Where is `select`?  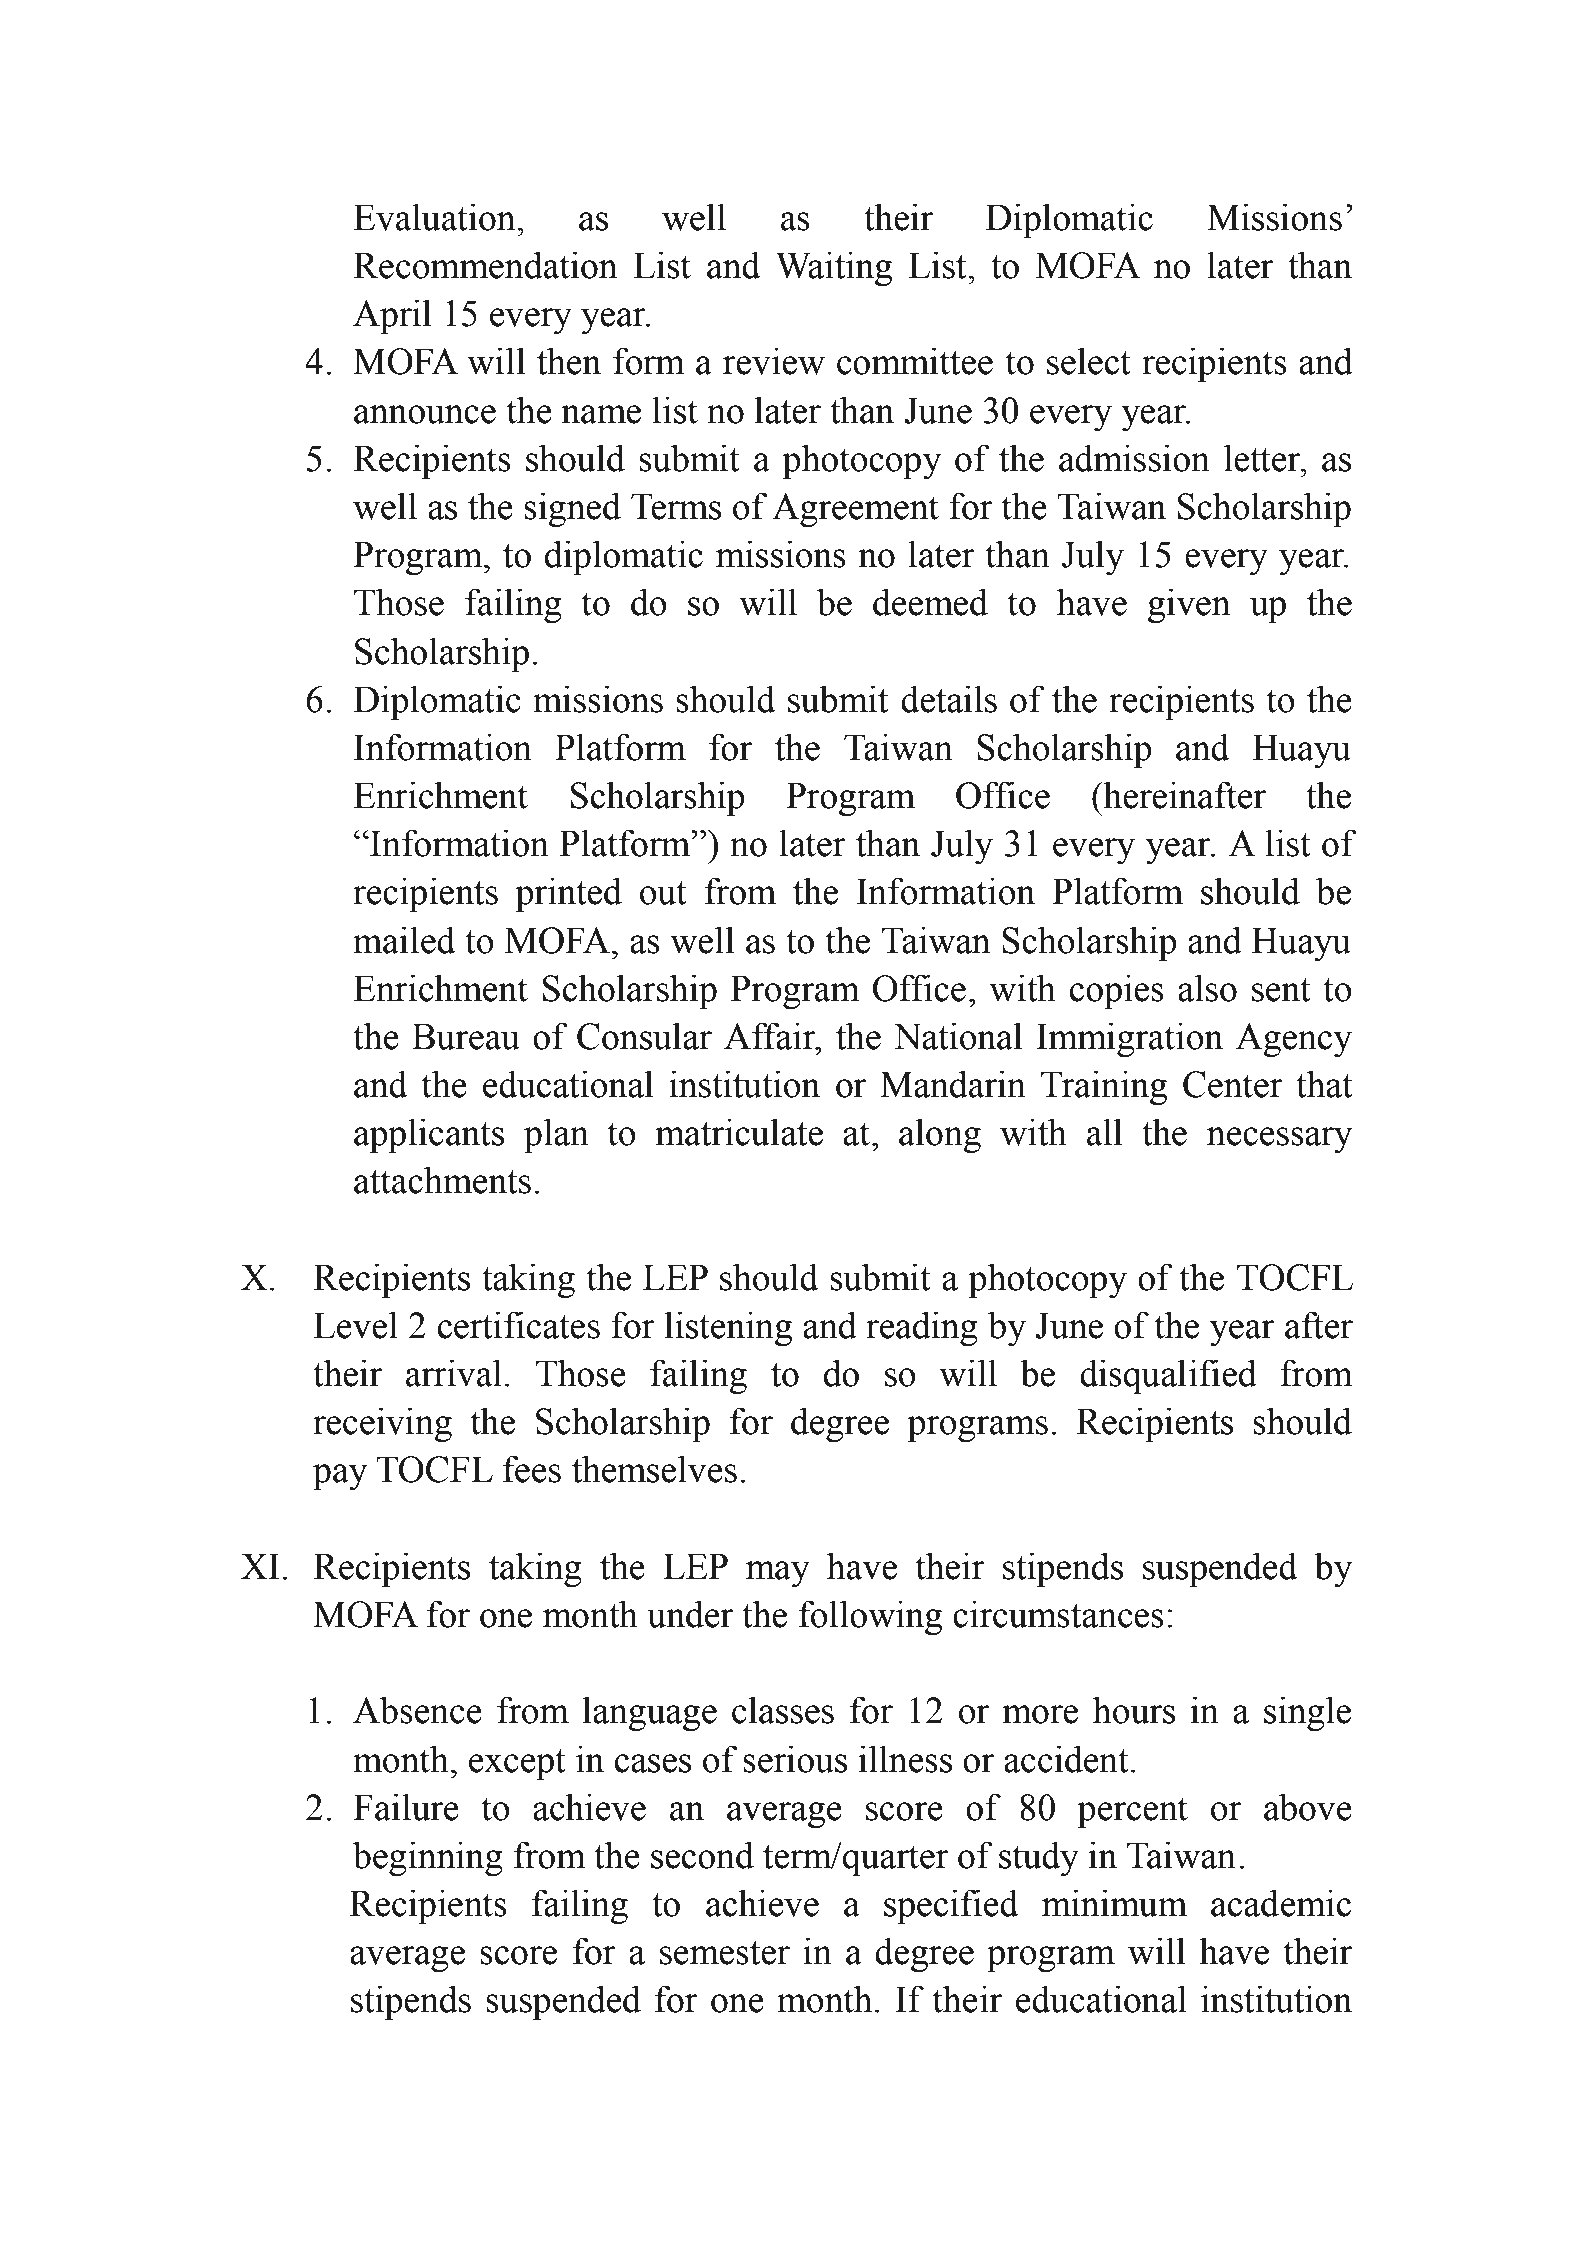 select is located at coordinates (1089, 361).
